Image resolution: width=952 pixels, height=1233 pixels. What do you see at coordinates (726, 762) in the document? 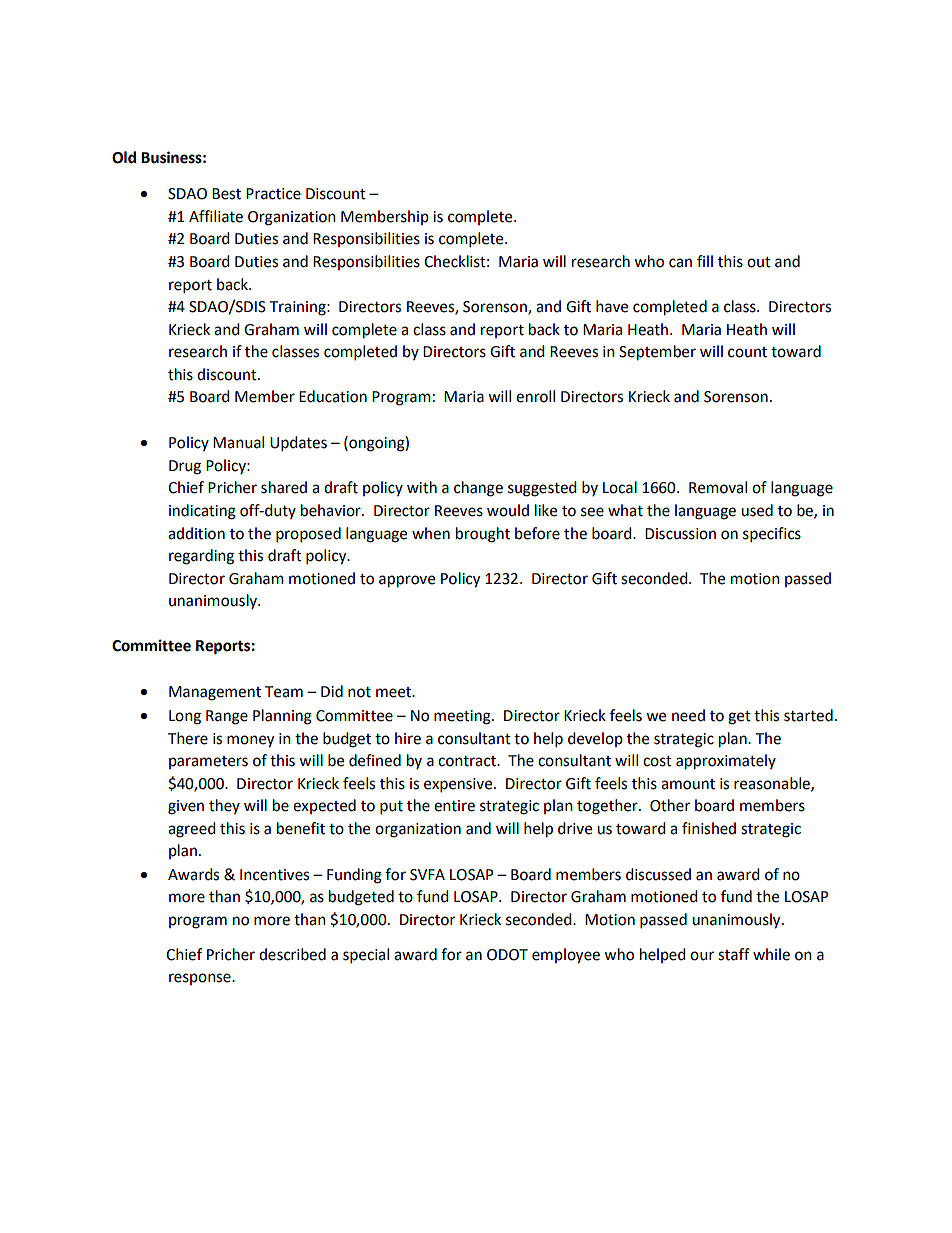
I see `approximately` at bounding box center [726, 762].
